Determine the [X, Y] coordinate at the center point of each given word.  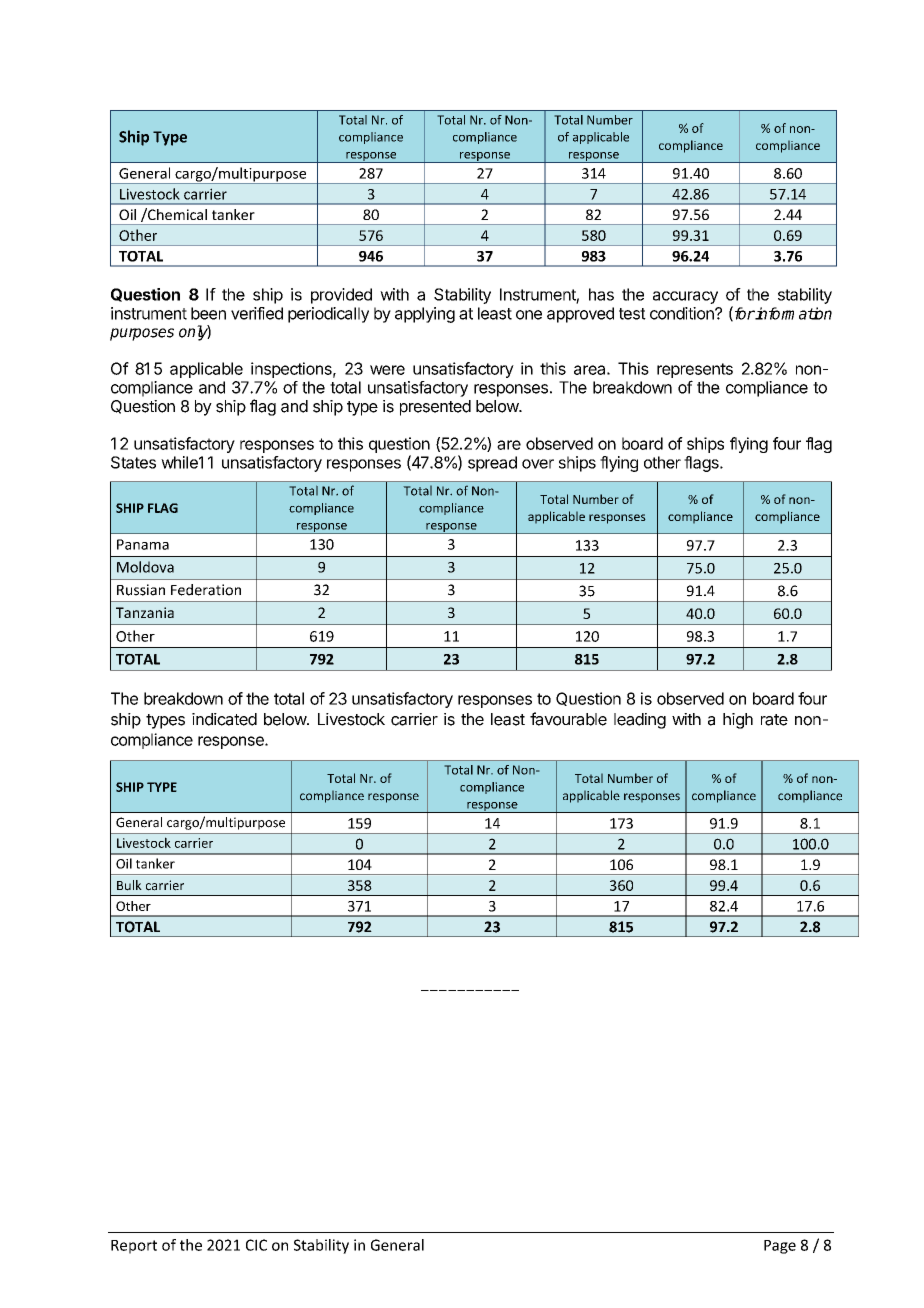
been [208, 313]
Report [134, 1247]
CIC [256, 1245]
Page [780, 1247]
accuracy [685, 297]
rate [774, 720]
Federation [206, 590]
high [738, 721]
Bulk [129, 885]
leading [640, 721]
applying [425, 315]
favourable [568, 719]
